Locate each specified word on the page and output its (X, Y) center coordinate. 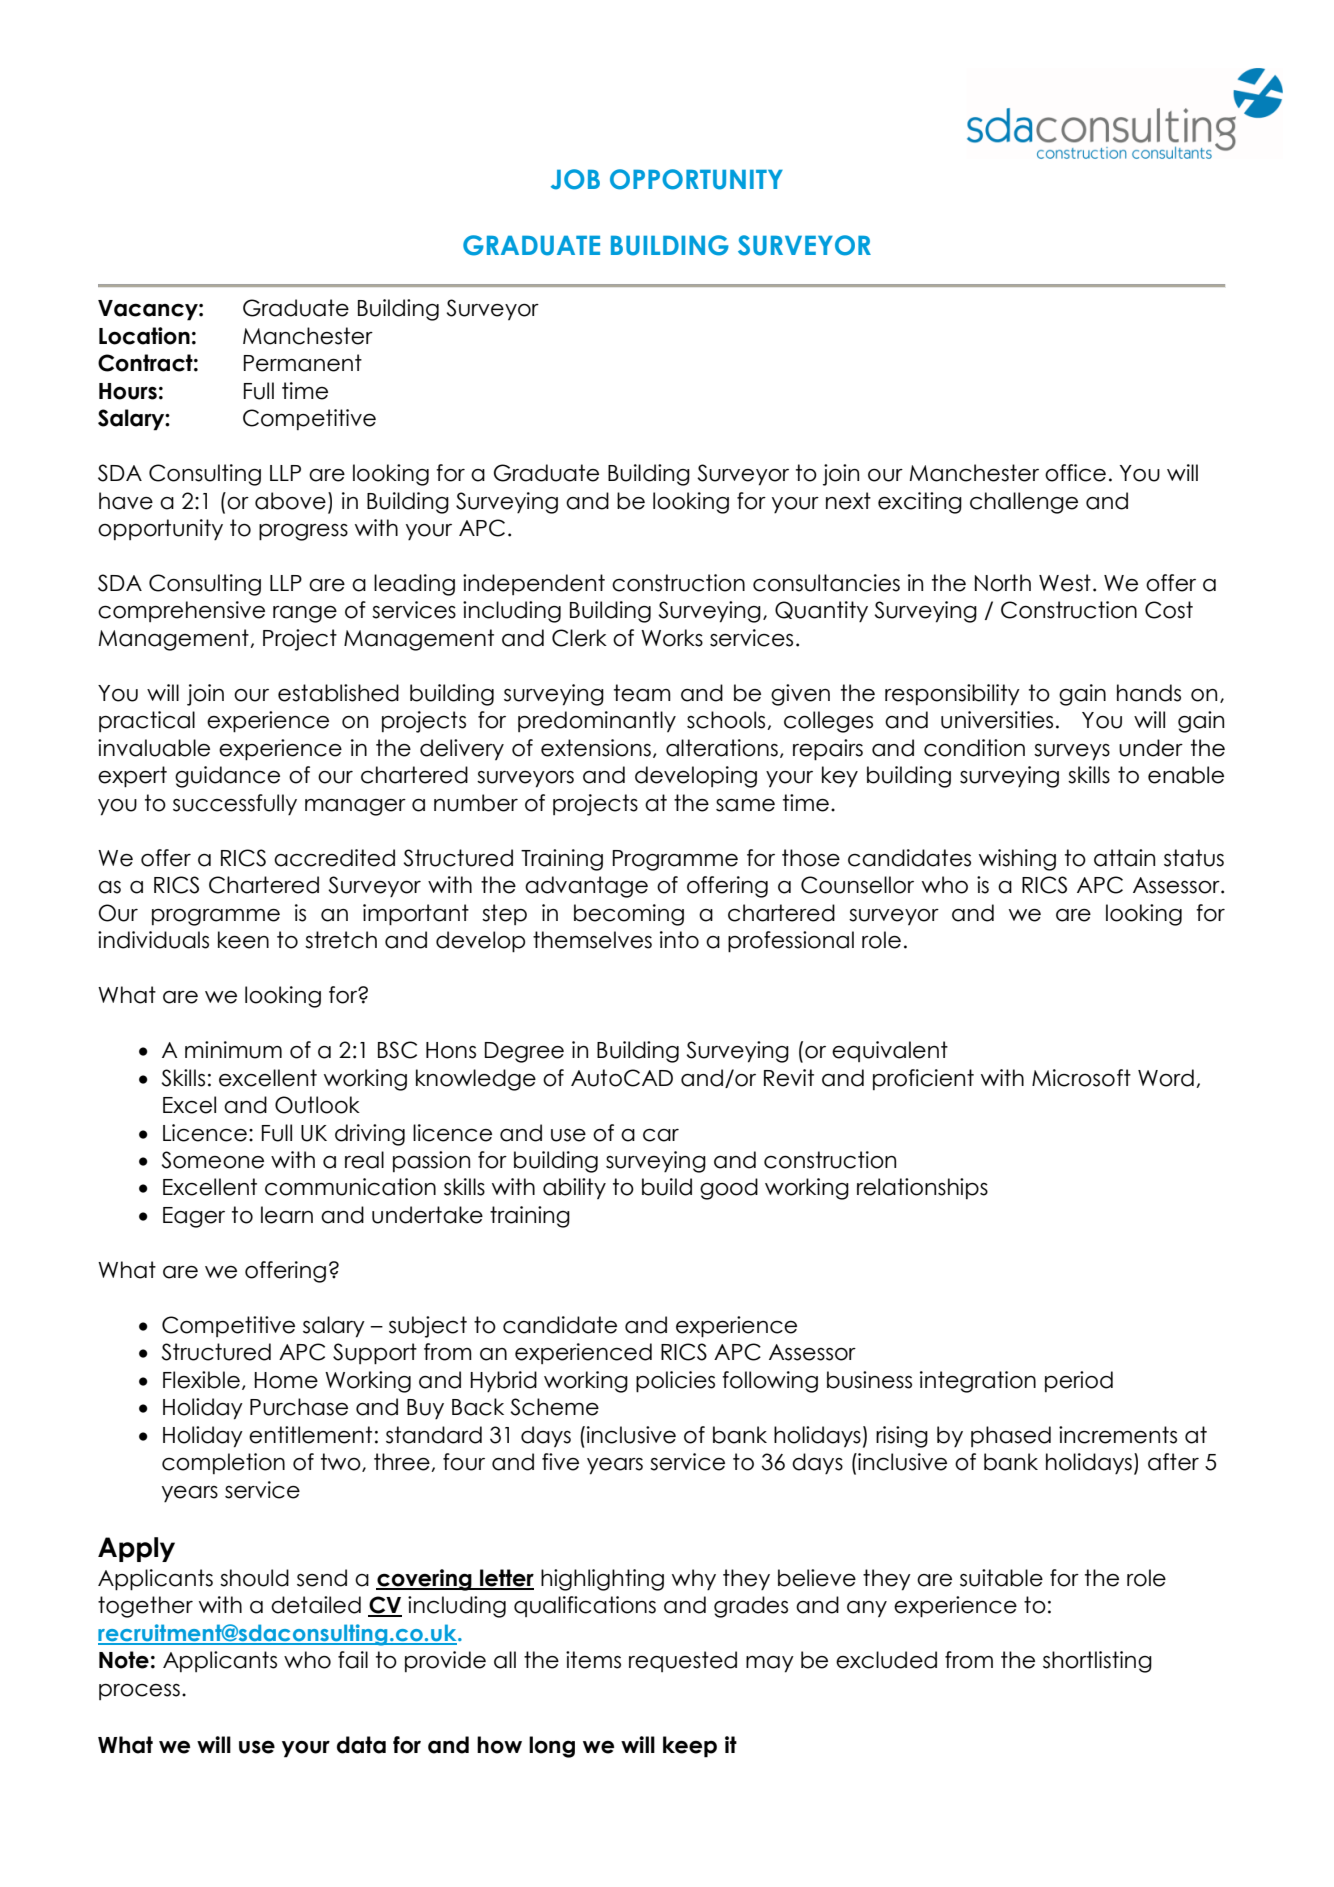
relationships (922, 1188)
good (729, 1189)
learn (287, 1215)
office (1075, 473)
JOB (575, 179)
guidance (227, 777)
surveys (1072, 752)
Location (144, 336)
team (642, 693)
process (139, 1692)
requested (683, 1661)
